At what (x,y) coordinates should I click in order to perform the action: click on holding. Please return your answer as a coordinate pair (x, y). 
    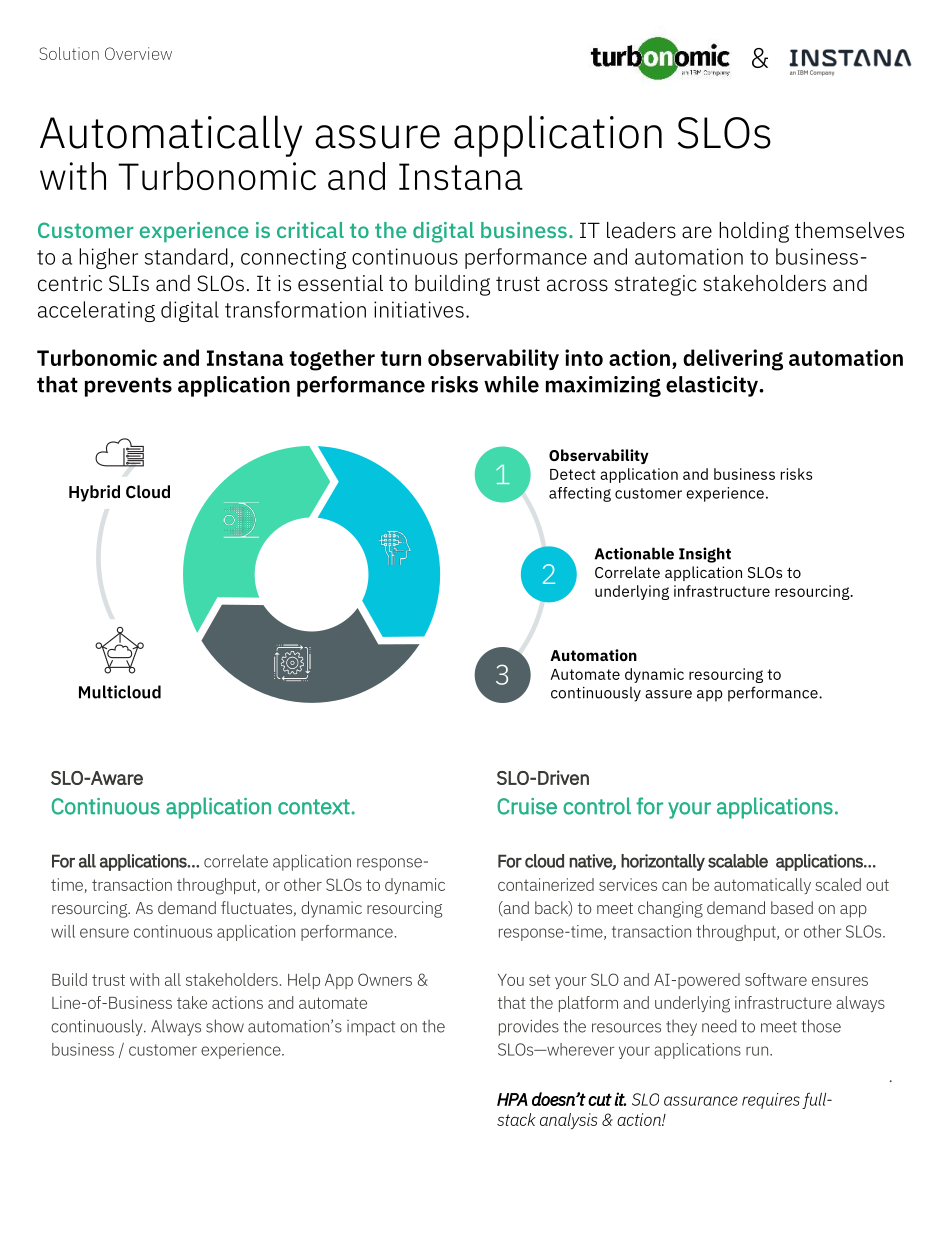
    Looking at the image, I should click on (754, 232).
